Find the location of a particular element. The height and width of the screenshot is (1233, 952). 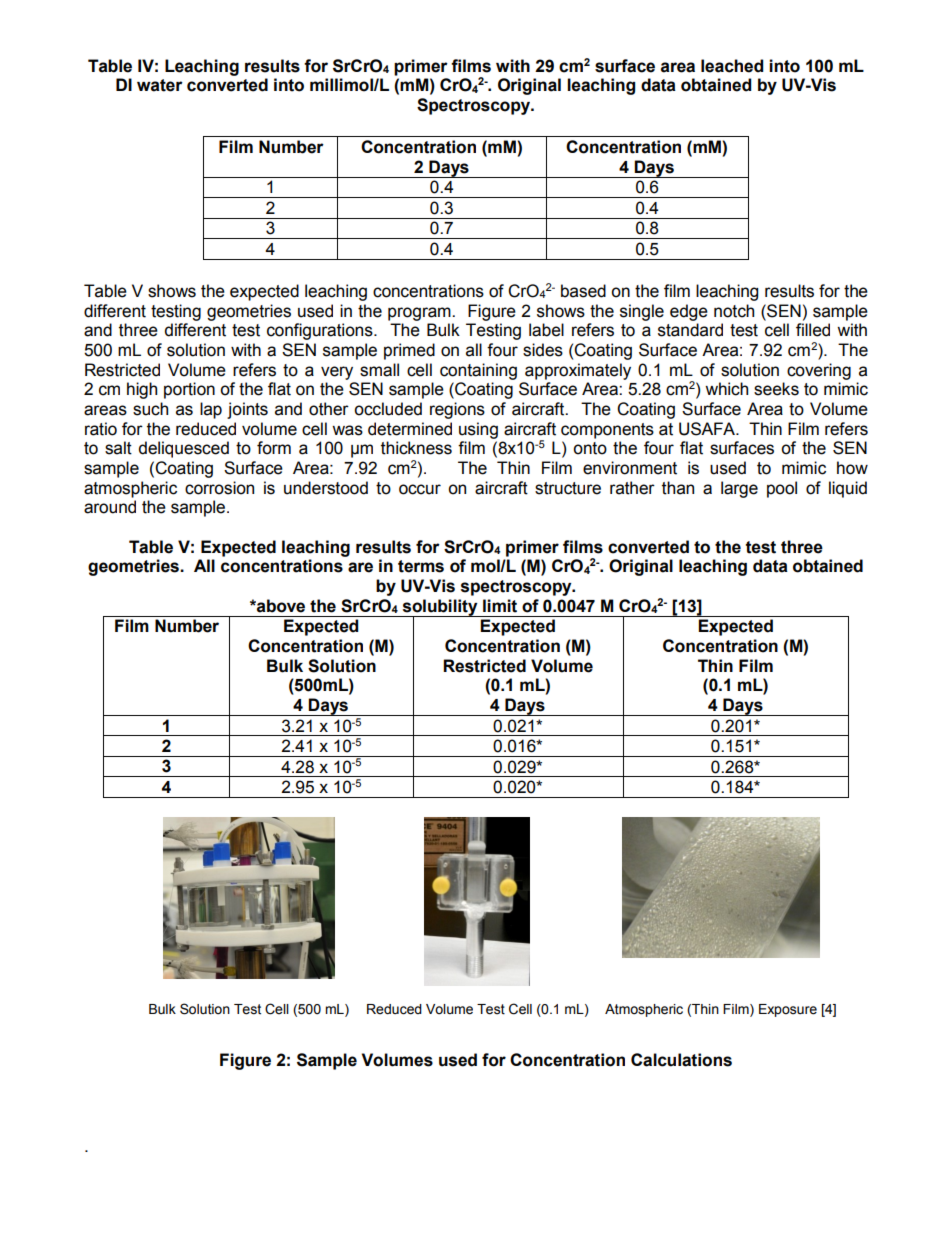

water is located at coordinates (160, 85).
